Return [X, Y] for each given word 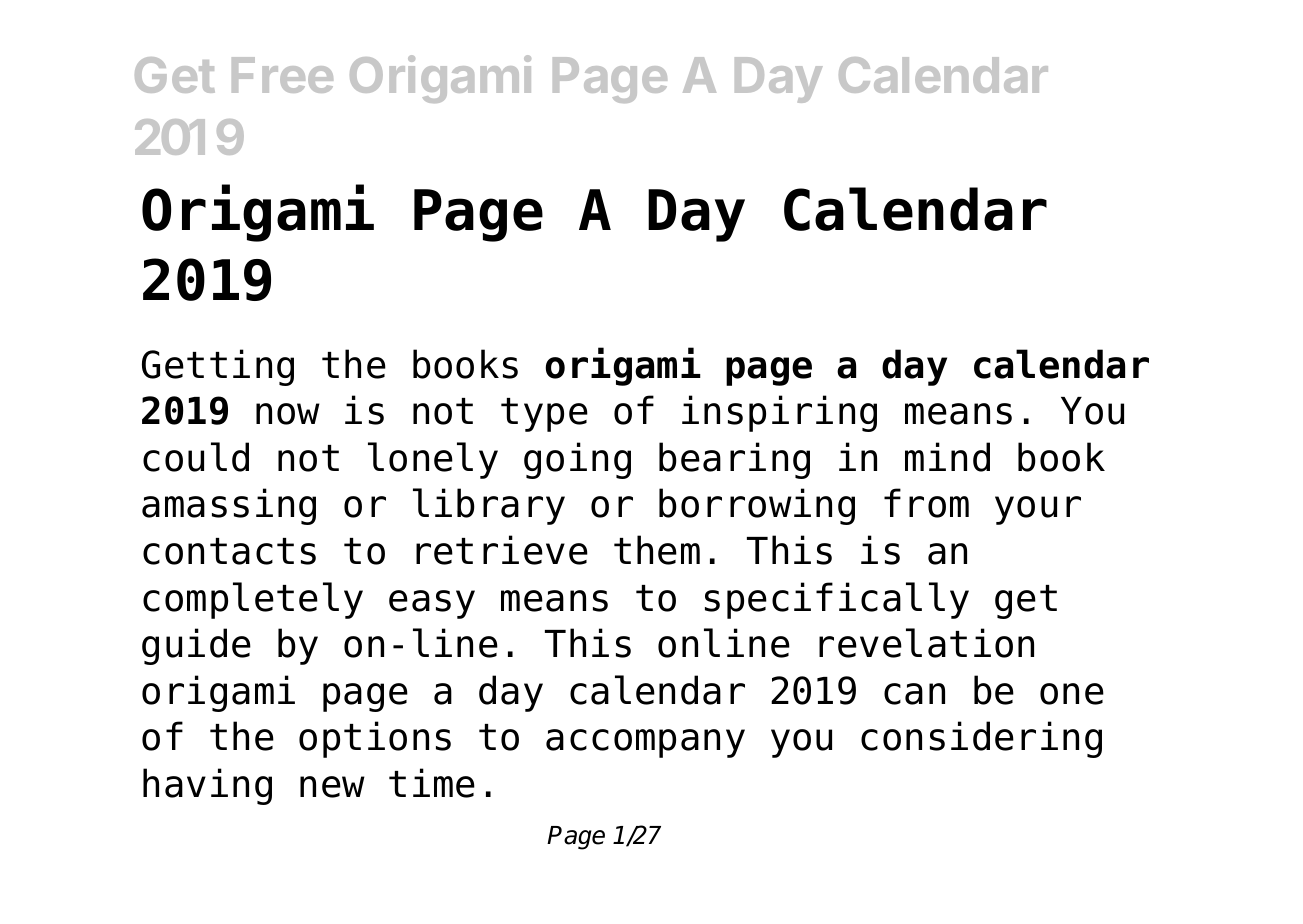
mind [947, 457]
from [926, 503]
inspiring [779, 413]
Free [282, 75]
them [657, 550]
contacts [229, 551]
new [332, 787]
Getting [218, 367]
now [288, 414]
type [544, 415]
